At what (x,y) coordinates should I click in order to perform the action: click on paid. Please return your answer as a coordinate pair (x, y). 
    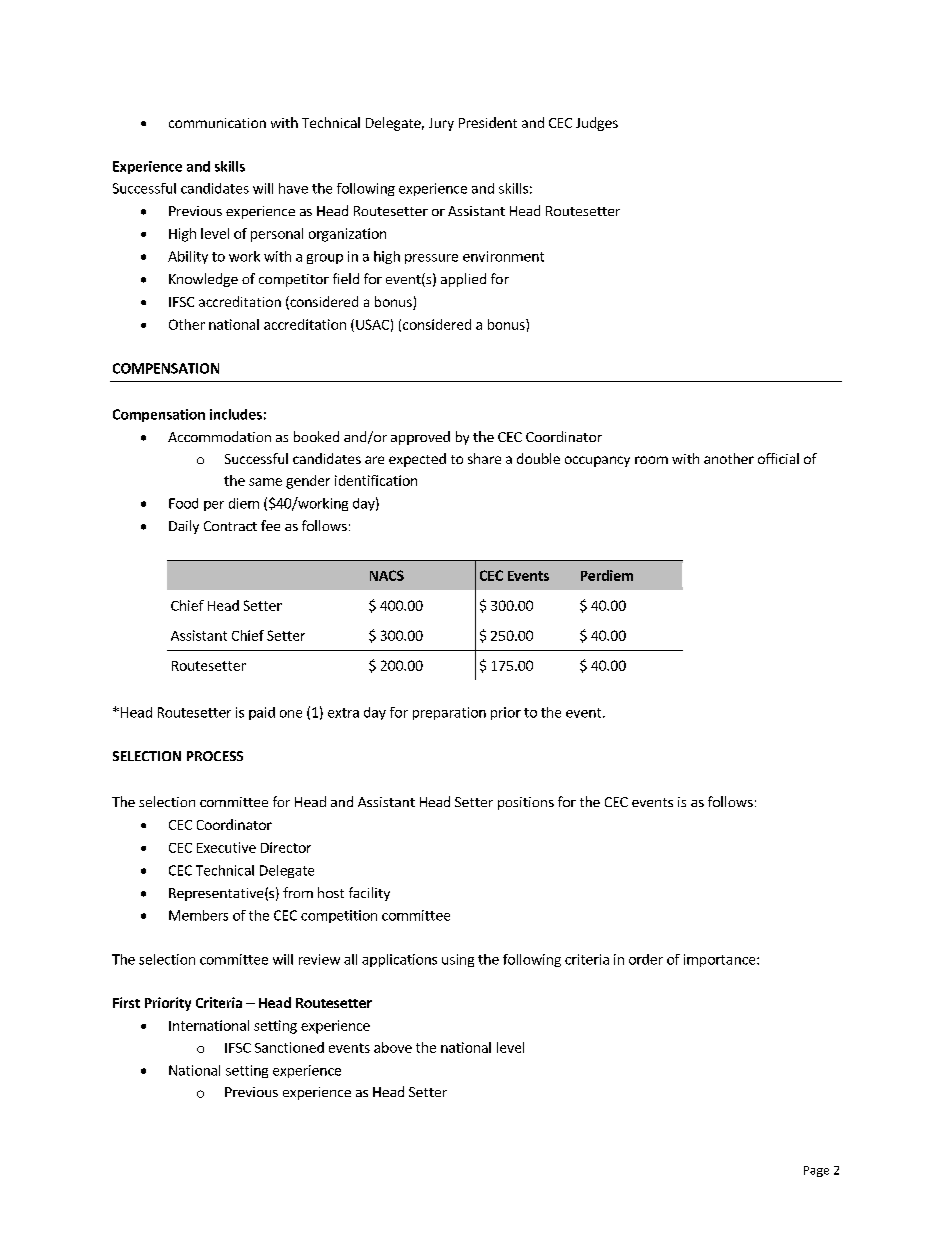
    Looking at the image, I should click on (262, 713).
